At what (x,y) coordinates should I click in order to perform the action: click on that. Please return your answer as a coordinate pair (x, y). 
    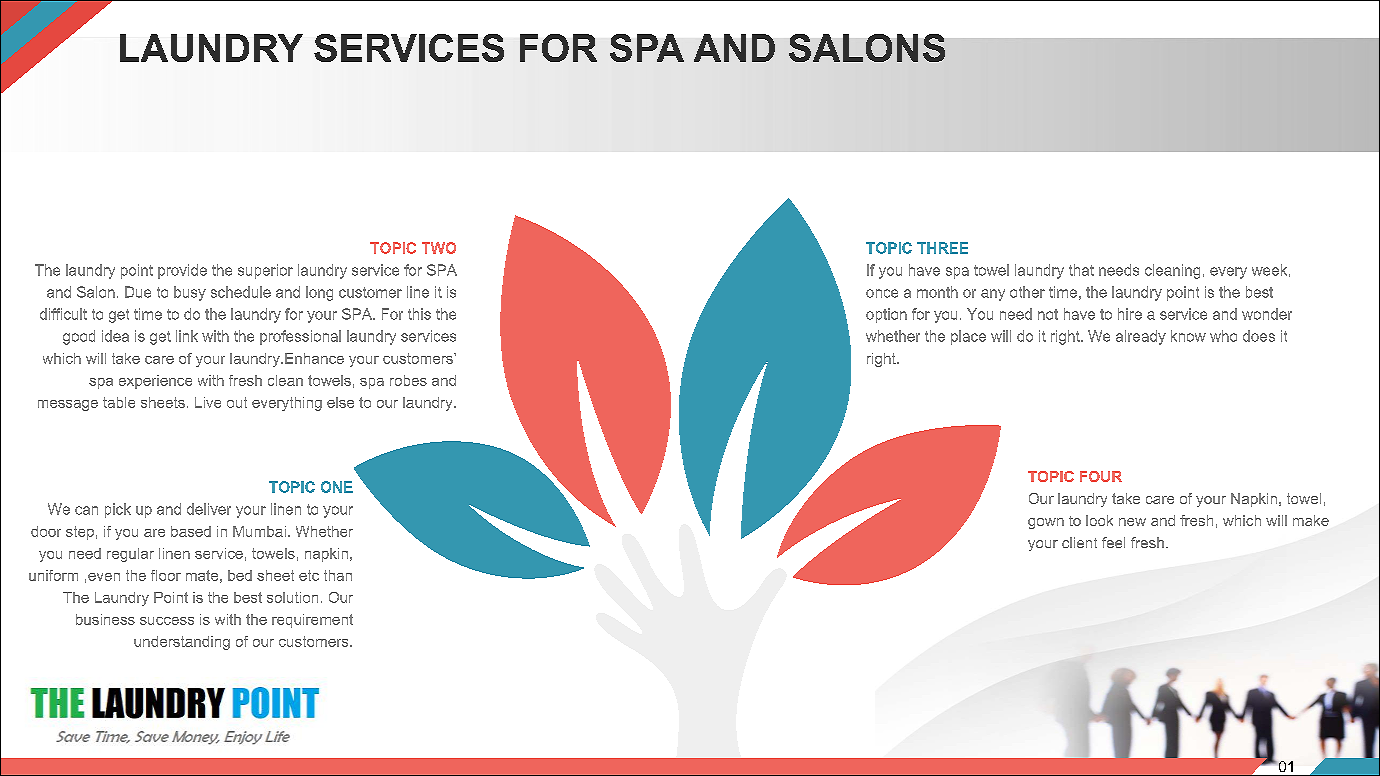
    Looking at the image, I should click on (1081, 270).
